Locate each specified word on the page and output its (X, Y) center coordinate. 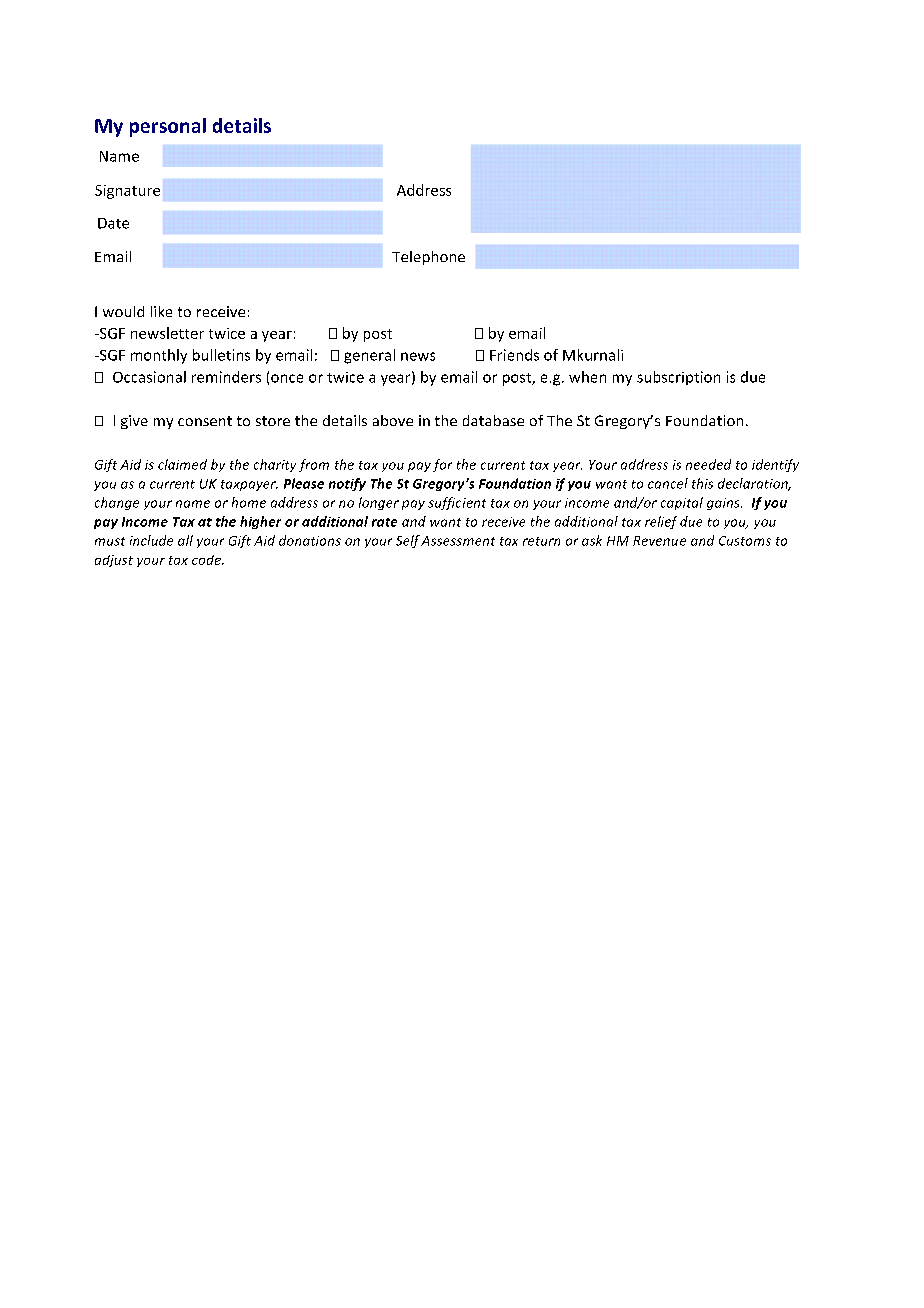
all (185, 540)
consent (205, 421)
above (393, 420)
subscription (678, 378)
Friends (514, 355)
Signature (127, 192)
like (161, 311)
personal (168, 127)
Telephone (428, 258)
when (587, 377)
